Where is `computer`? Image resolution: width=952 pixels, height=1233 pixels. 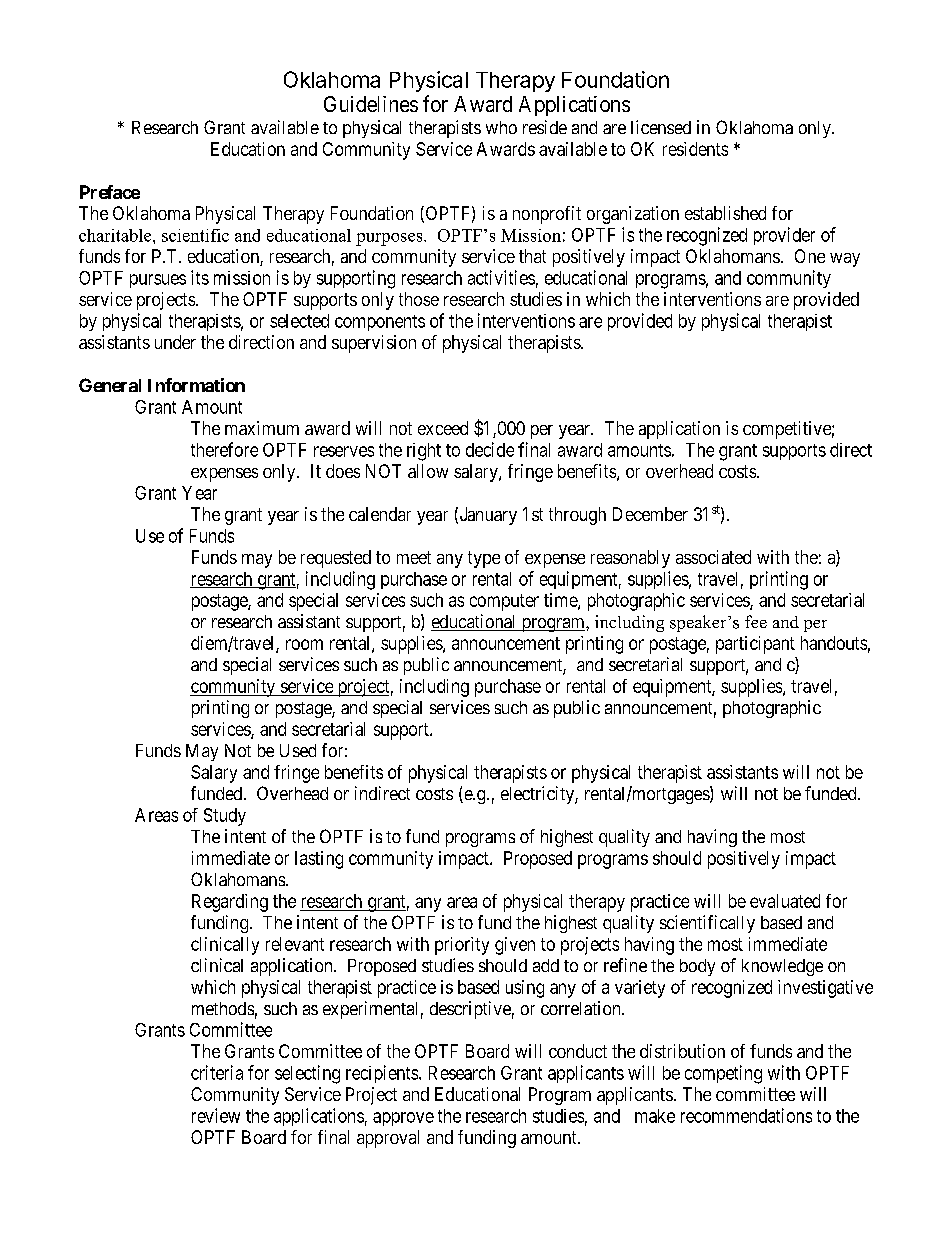
computer is located at coordinates (504, 602).
